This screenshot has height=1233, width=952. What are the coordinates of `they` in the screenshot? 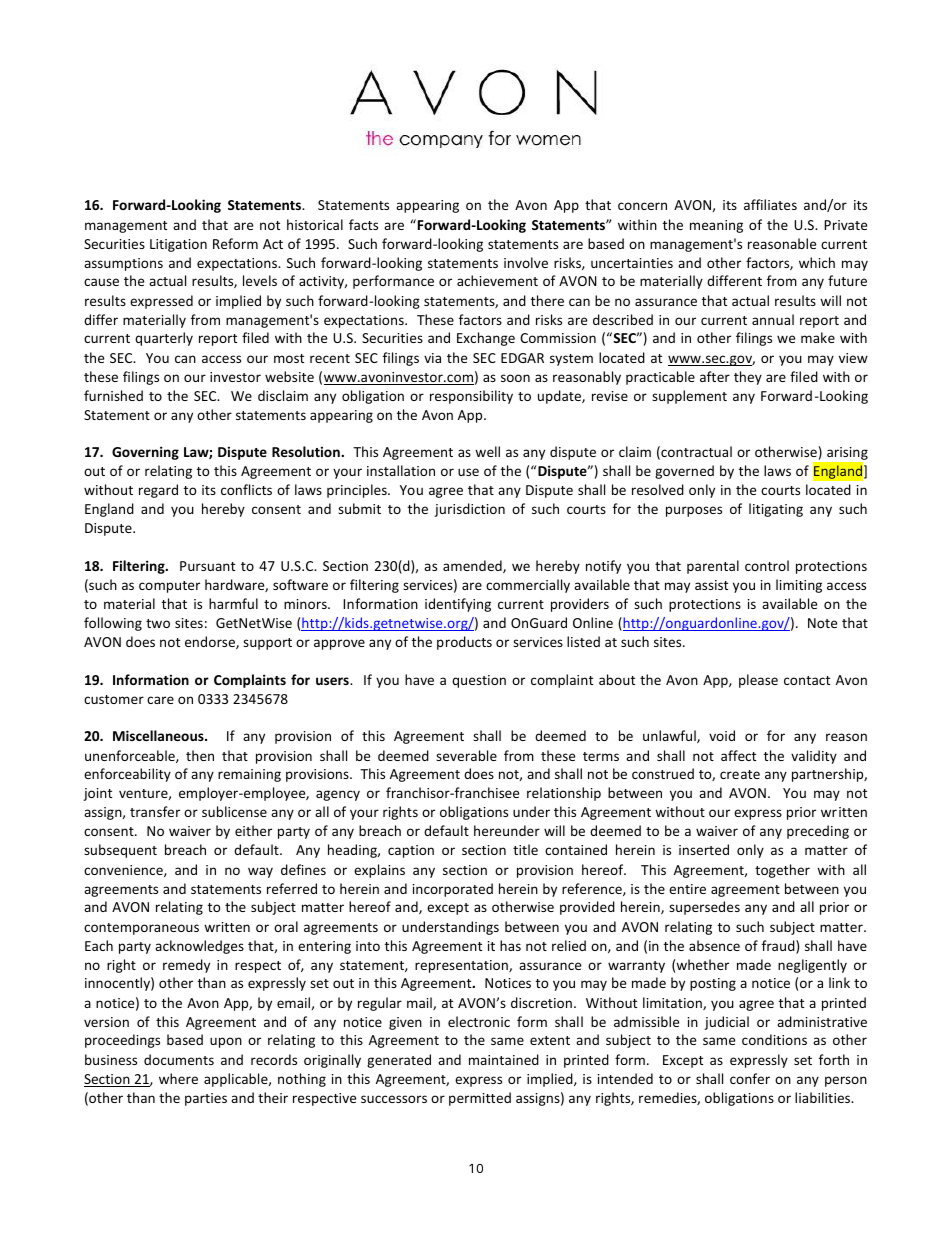 It's located at (748, 378).
